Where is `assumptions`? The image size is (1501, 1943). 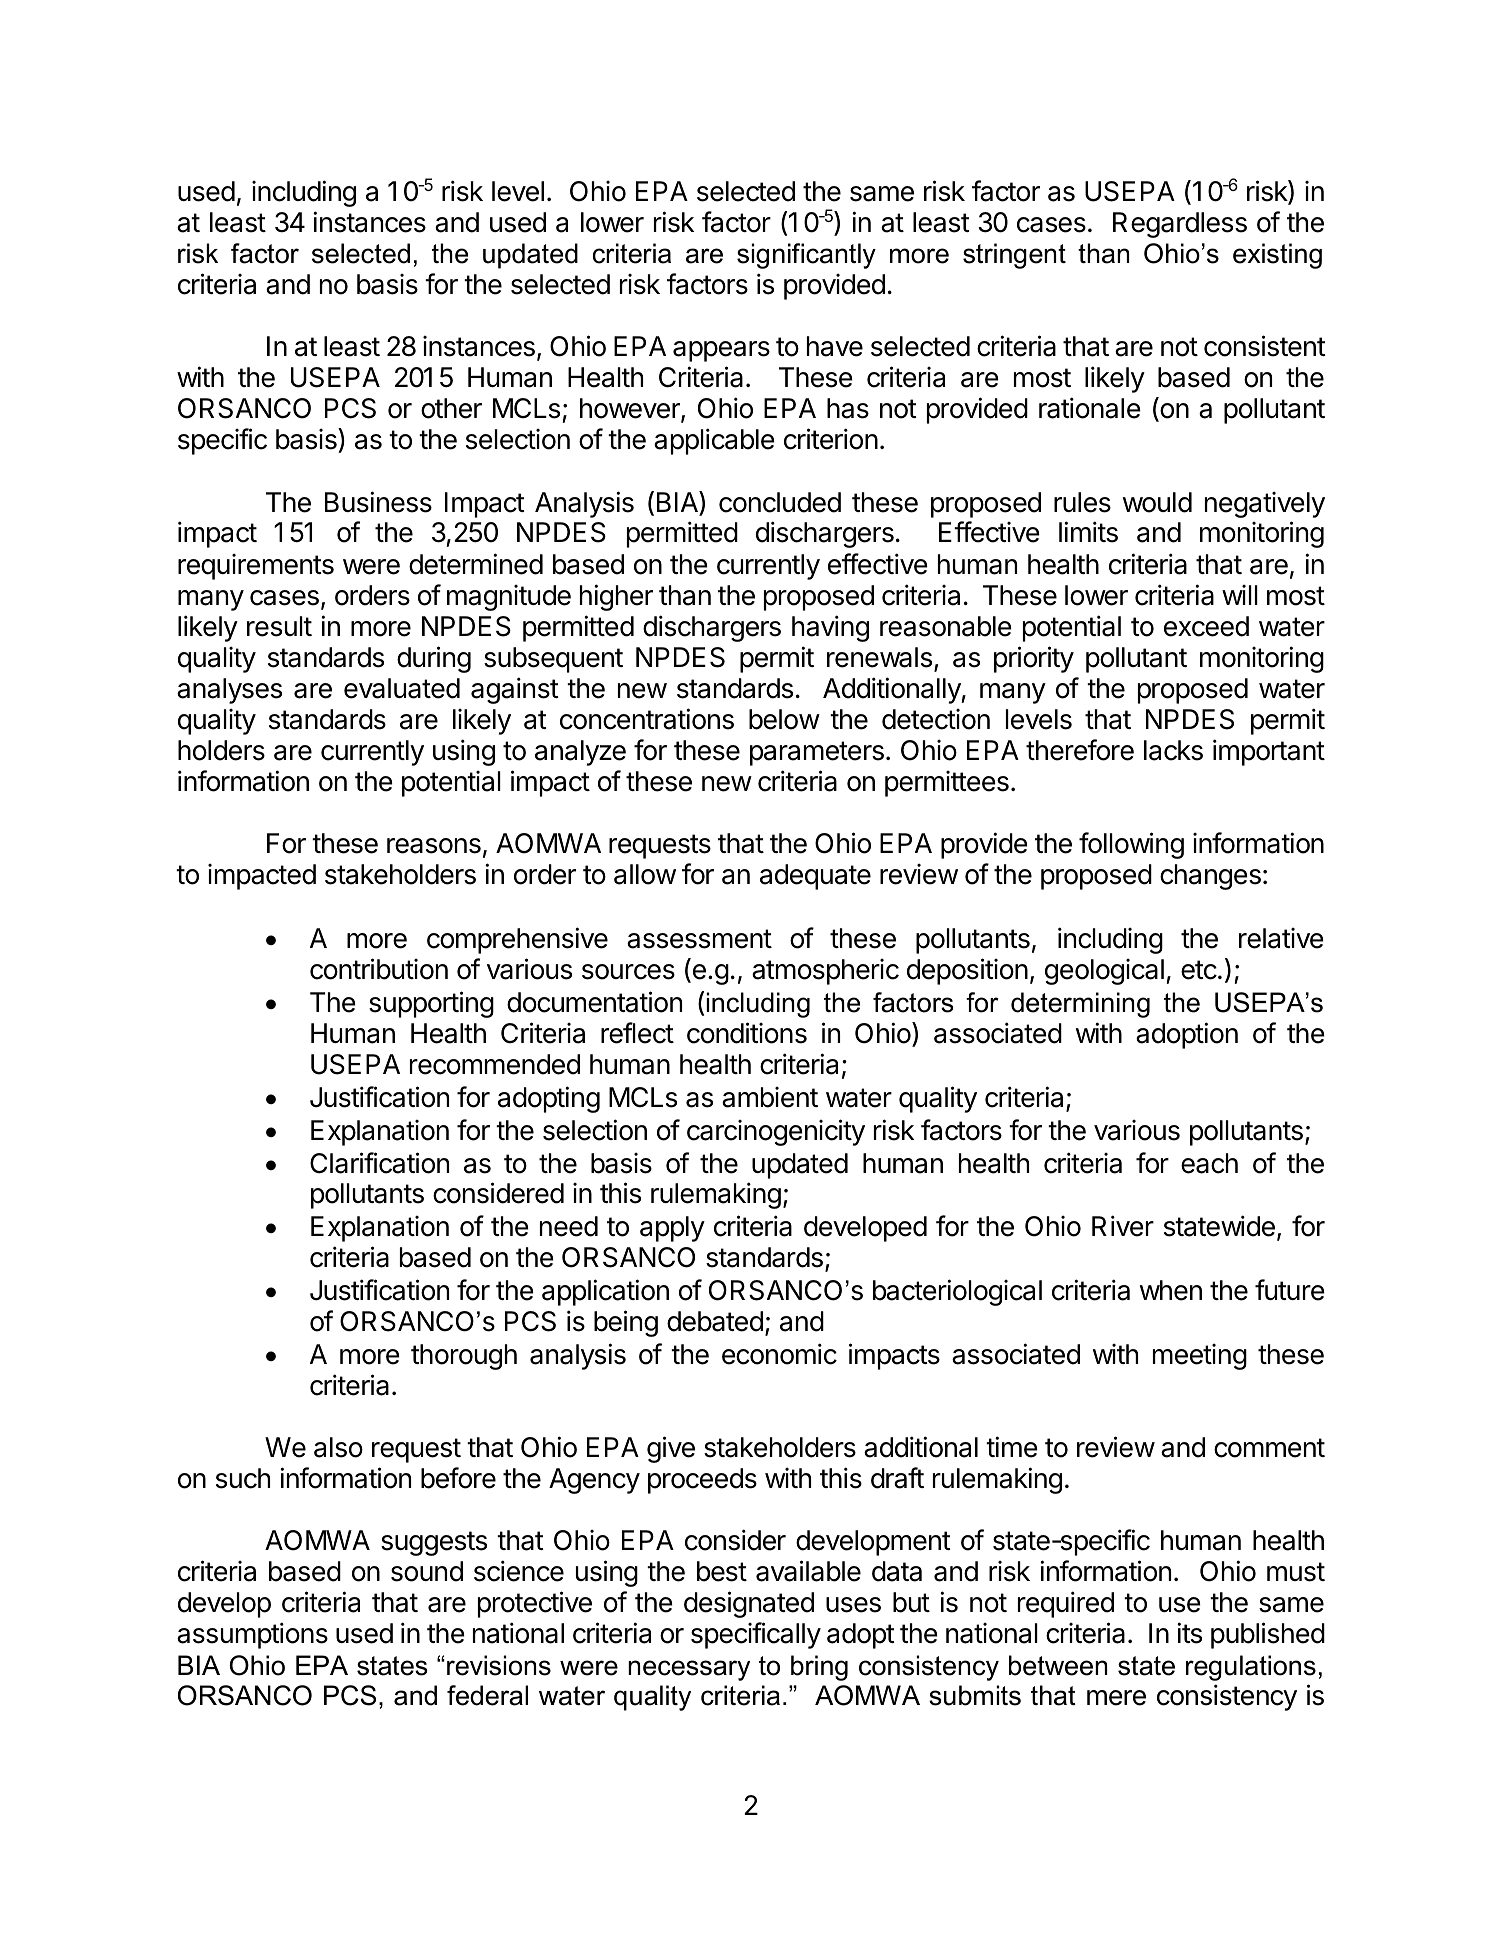 assumptions is located at coordinates (252, 1635).
